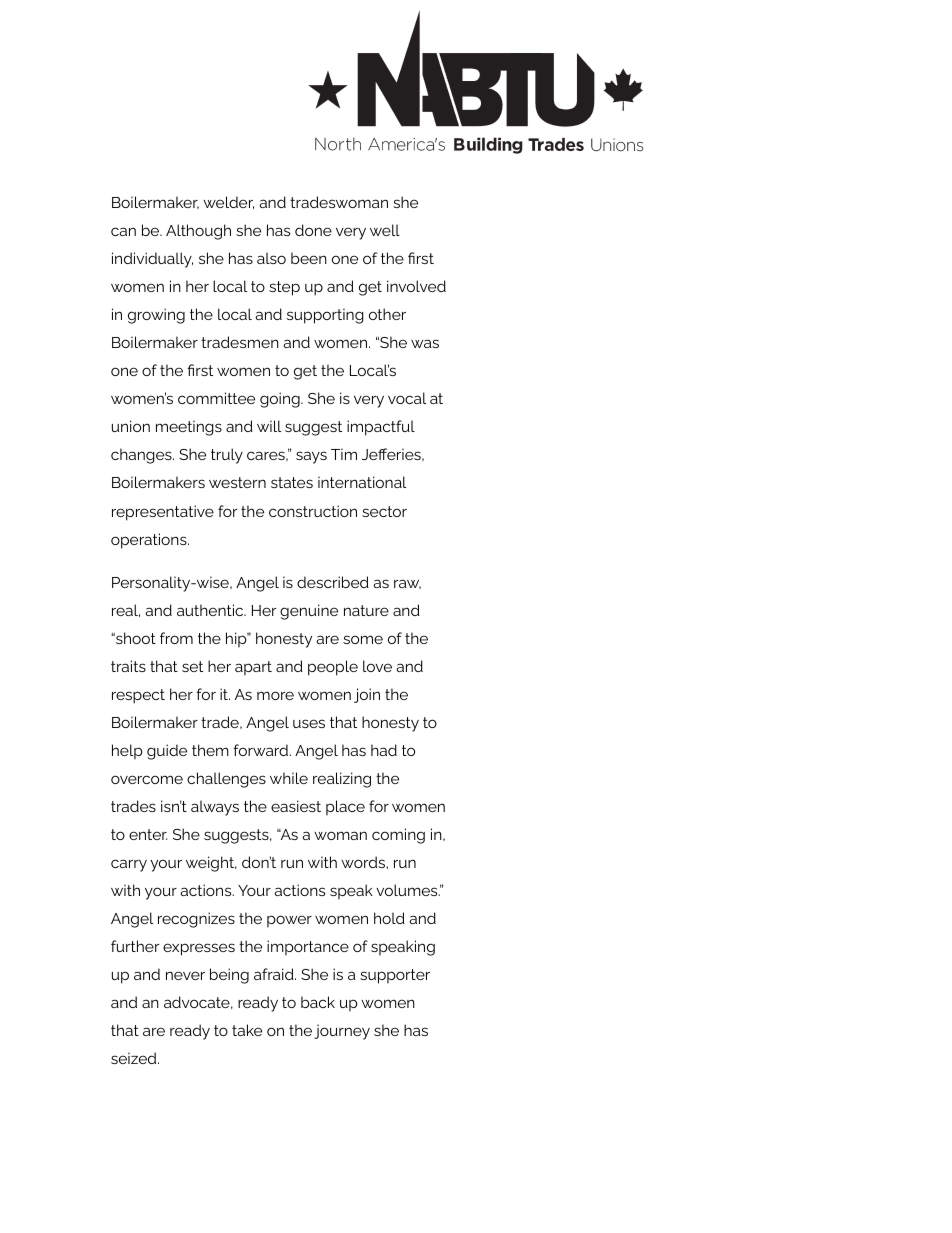  I want to click on construction, so click(313, 511).
